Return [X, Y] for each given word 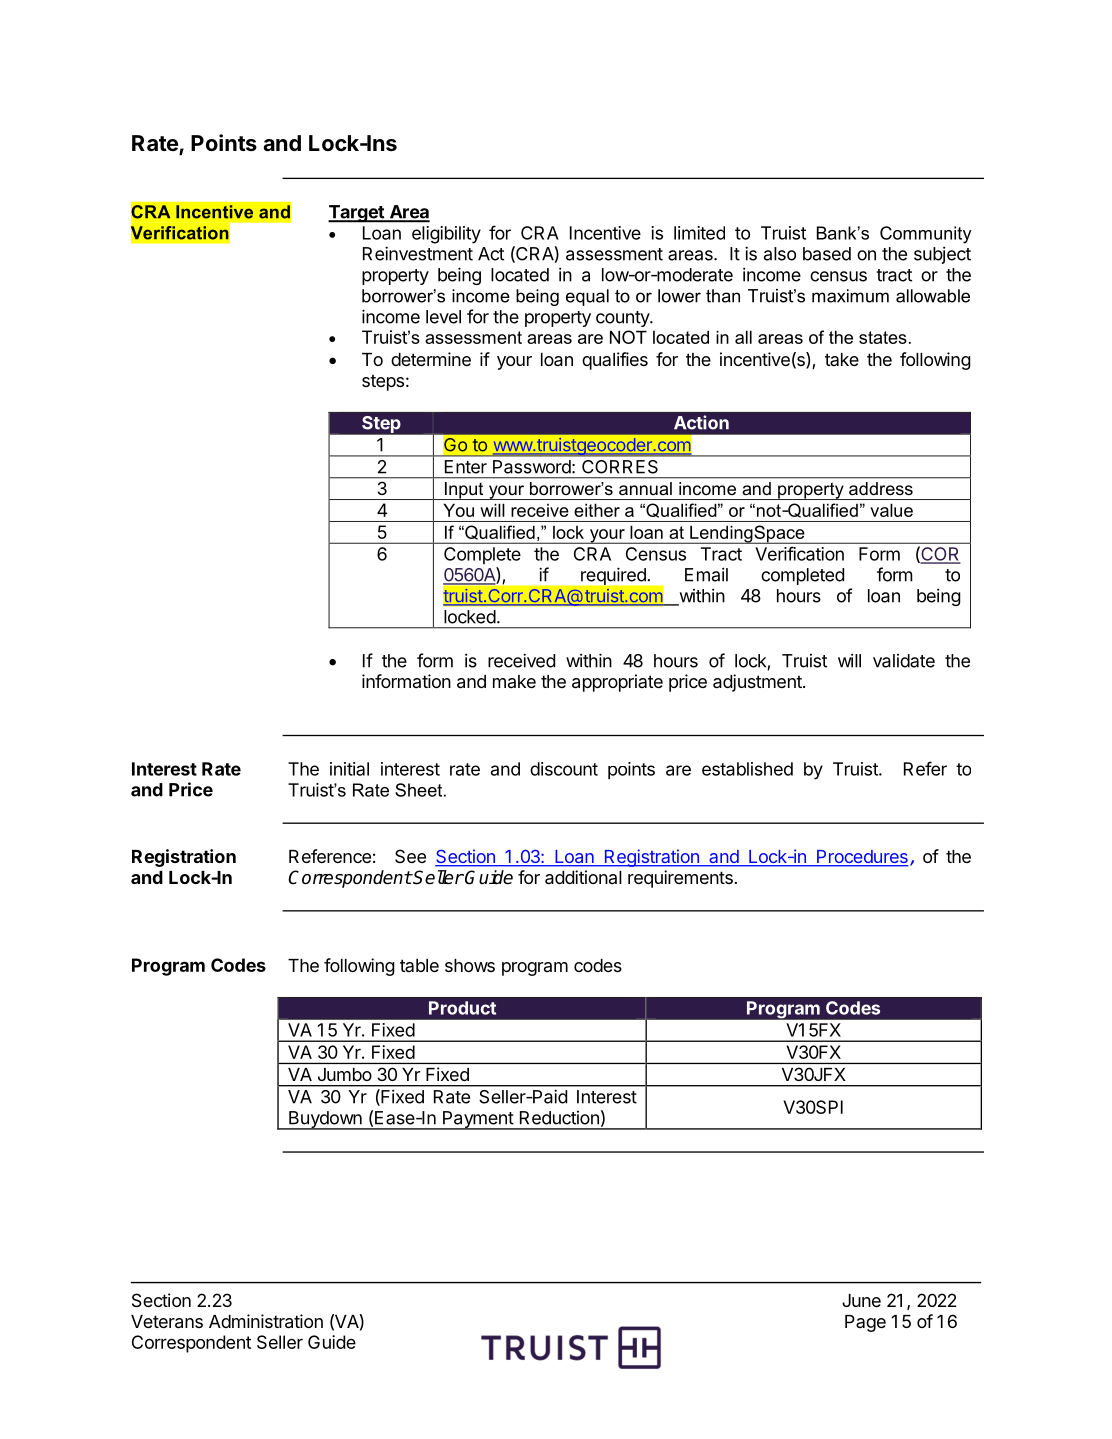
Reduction [559, 1118]
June [861, 1300]
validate [904, 661]
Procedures [862, 858]
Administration [266, 1321]
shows [470, 965]
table [419, 965]
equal [587, 297]
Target [357, 214]
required [613, 576]
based [827, 254]
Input [464, 491]
